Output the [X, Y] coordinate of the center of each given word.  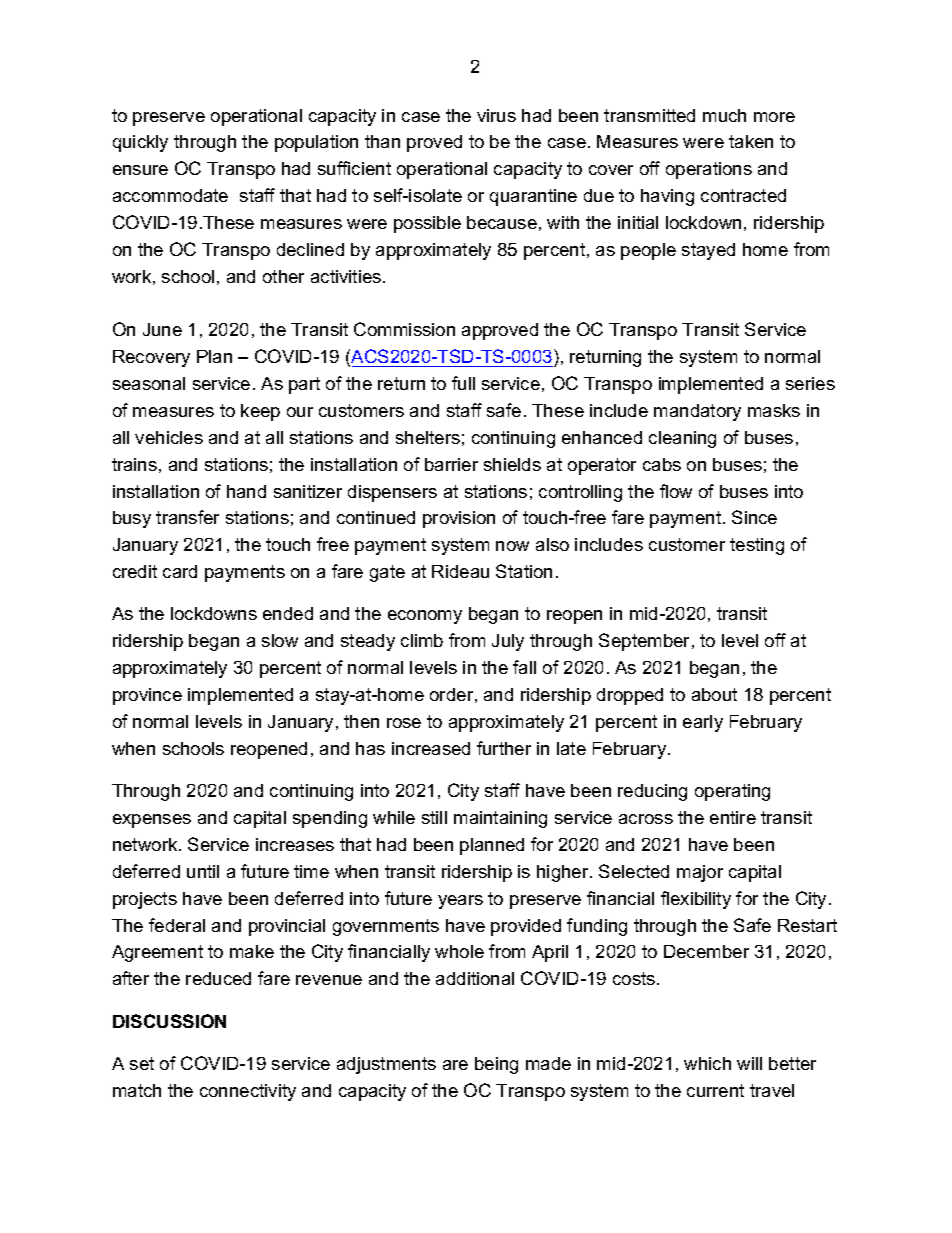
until [203, 871]
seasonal [149, 383]
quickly [140, 143]
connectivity [248, 1092]
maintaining [500, 819]
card [180, 571]
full [463, 383]
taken [751, 141]
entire [733, 817]
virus [496, 115]
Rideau [460, 571]
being [496, 1065]
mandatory [697, 412]
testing [757, 546]
